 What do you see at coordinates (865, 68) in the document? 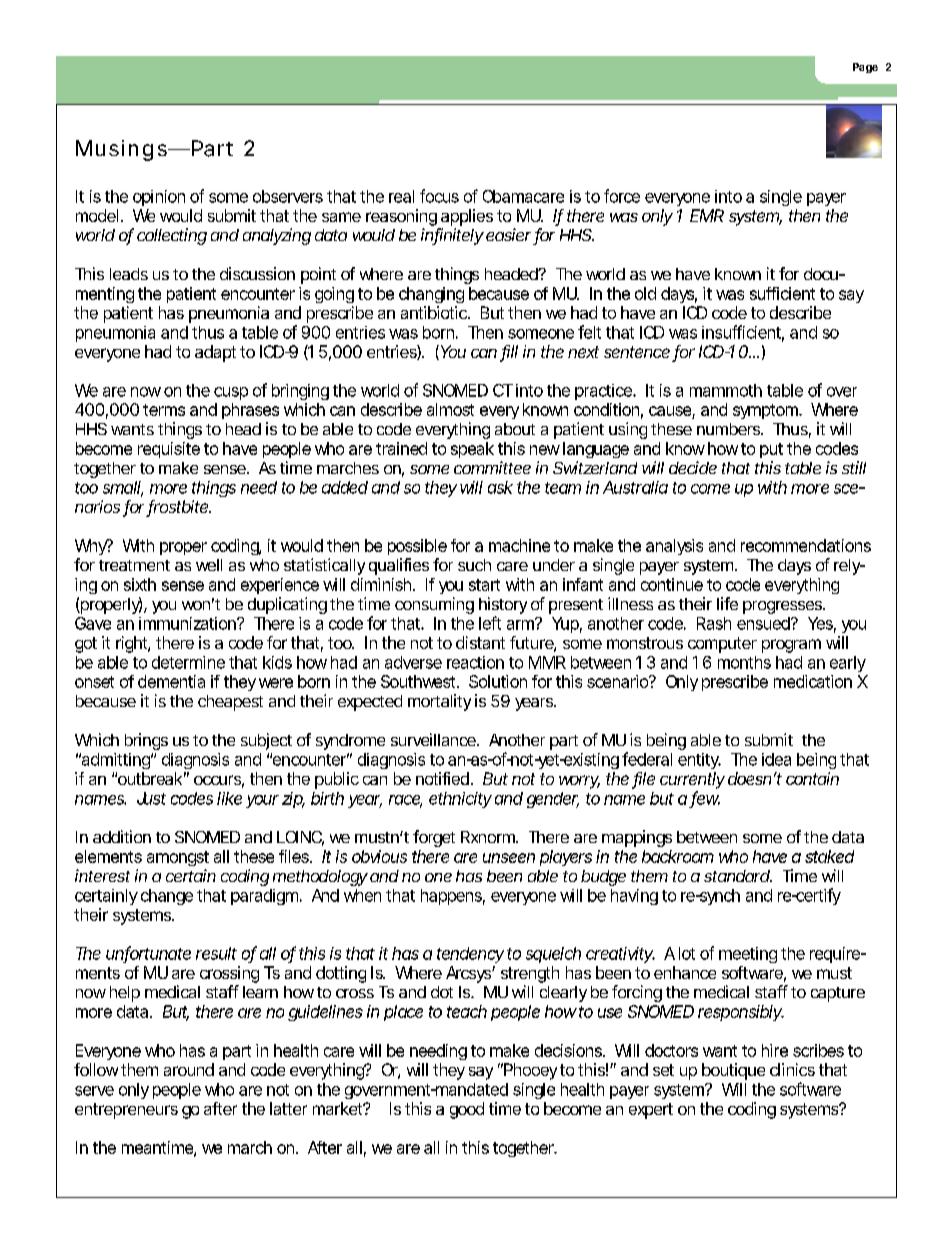
I see `Page` at bounding box center [865, 68].
